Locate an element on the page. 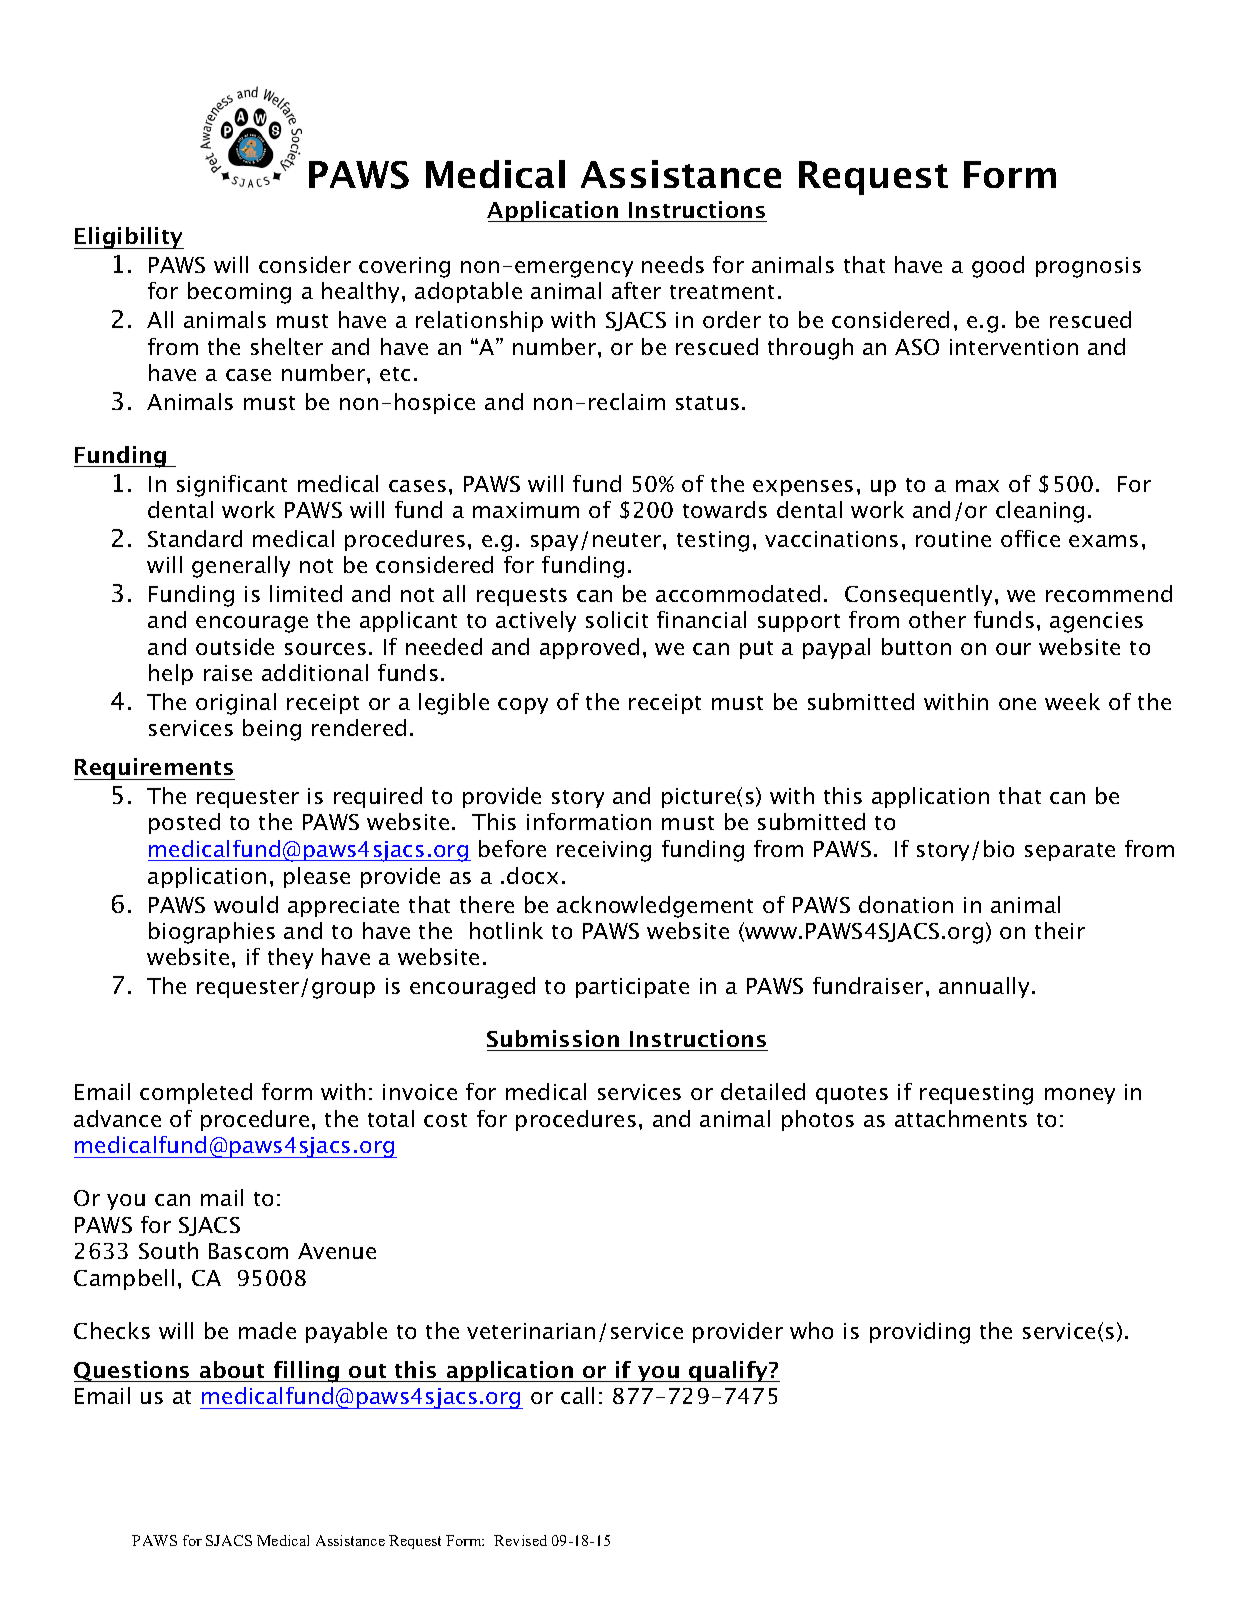 The image size is (1255, 1624). donation is located at coordinates (906, 904).
